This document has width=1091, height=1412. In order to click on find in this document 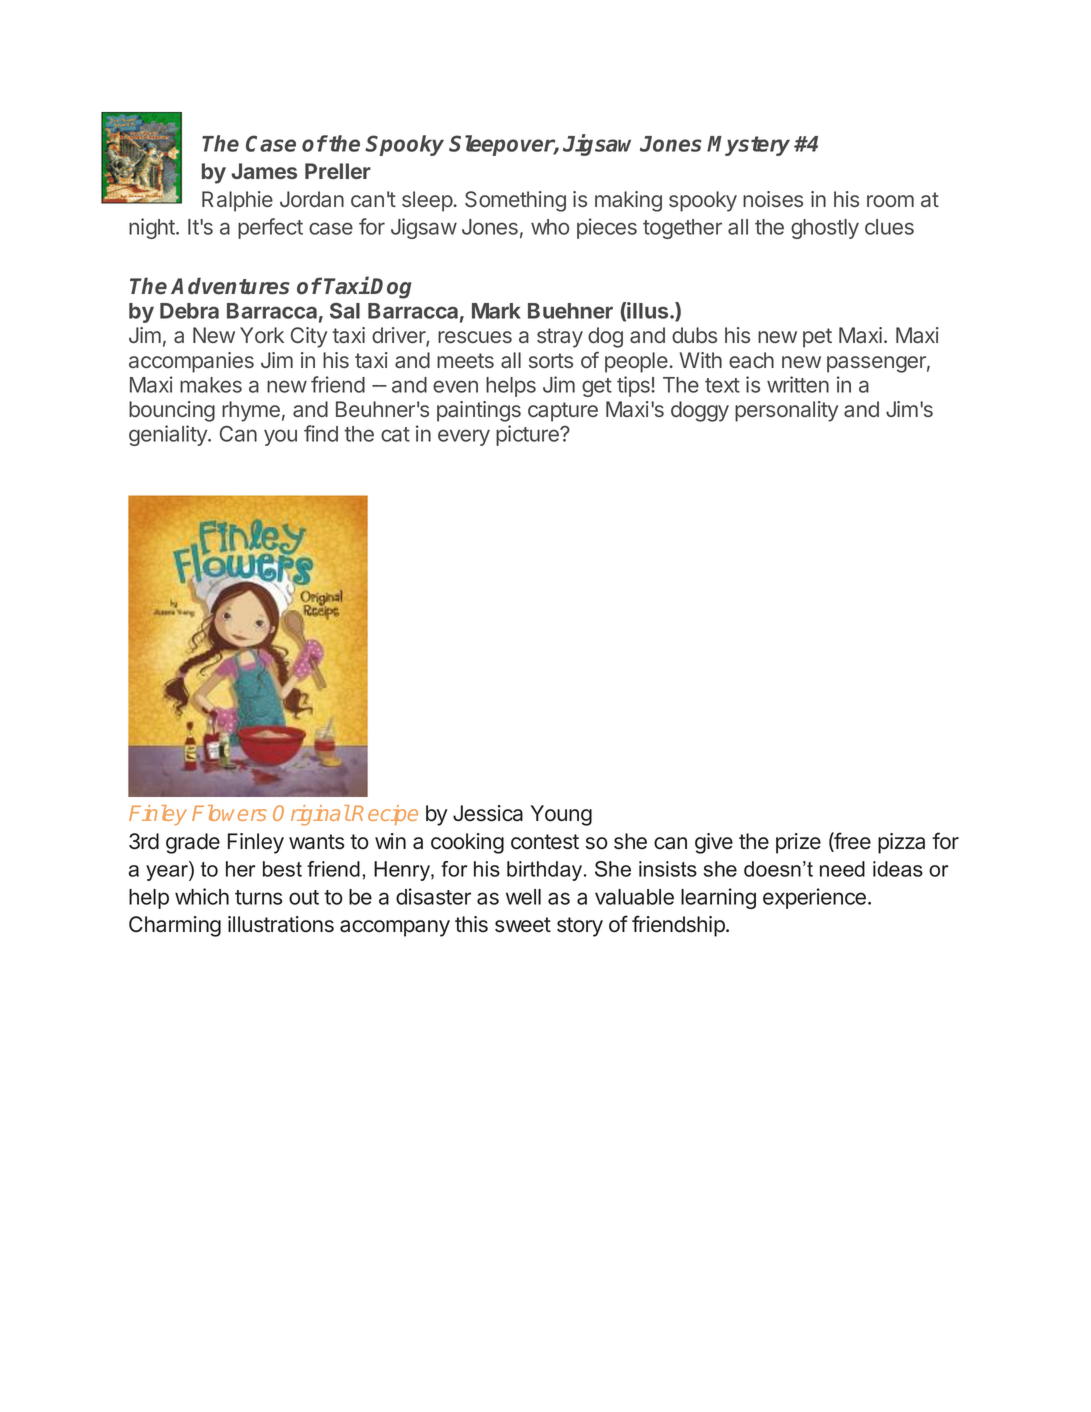, I will do `click(321, 433)`.
